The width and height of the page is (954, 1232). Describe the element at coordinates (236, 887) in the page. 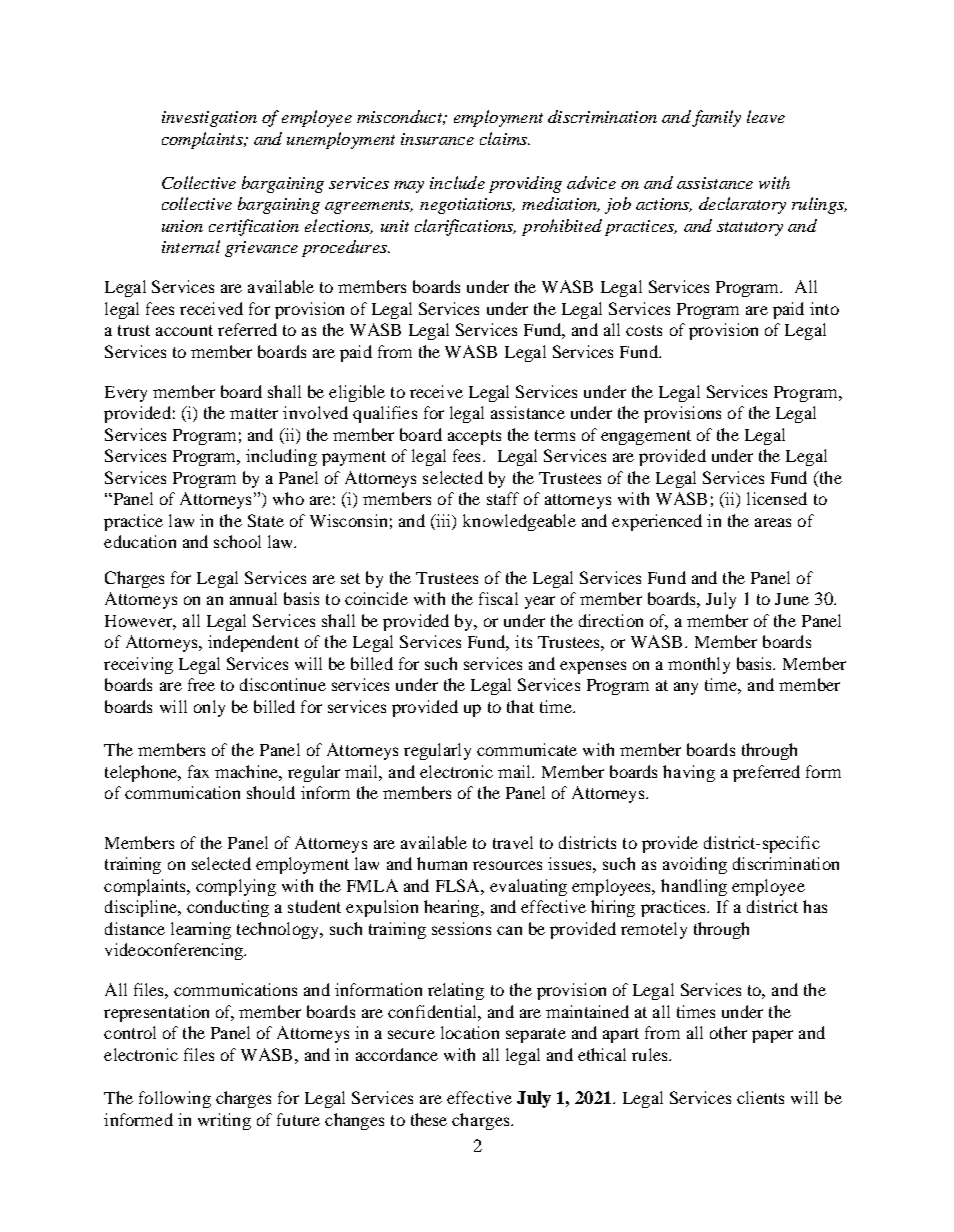

I see `complying` at that location.
